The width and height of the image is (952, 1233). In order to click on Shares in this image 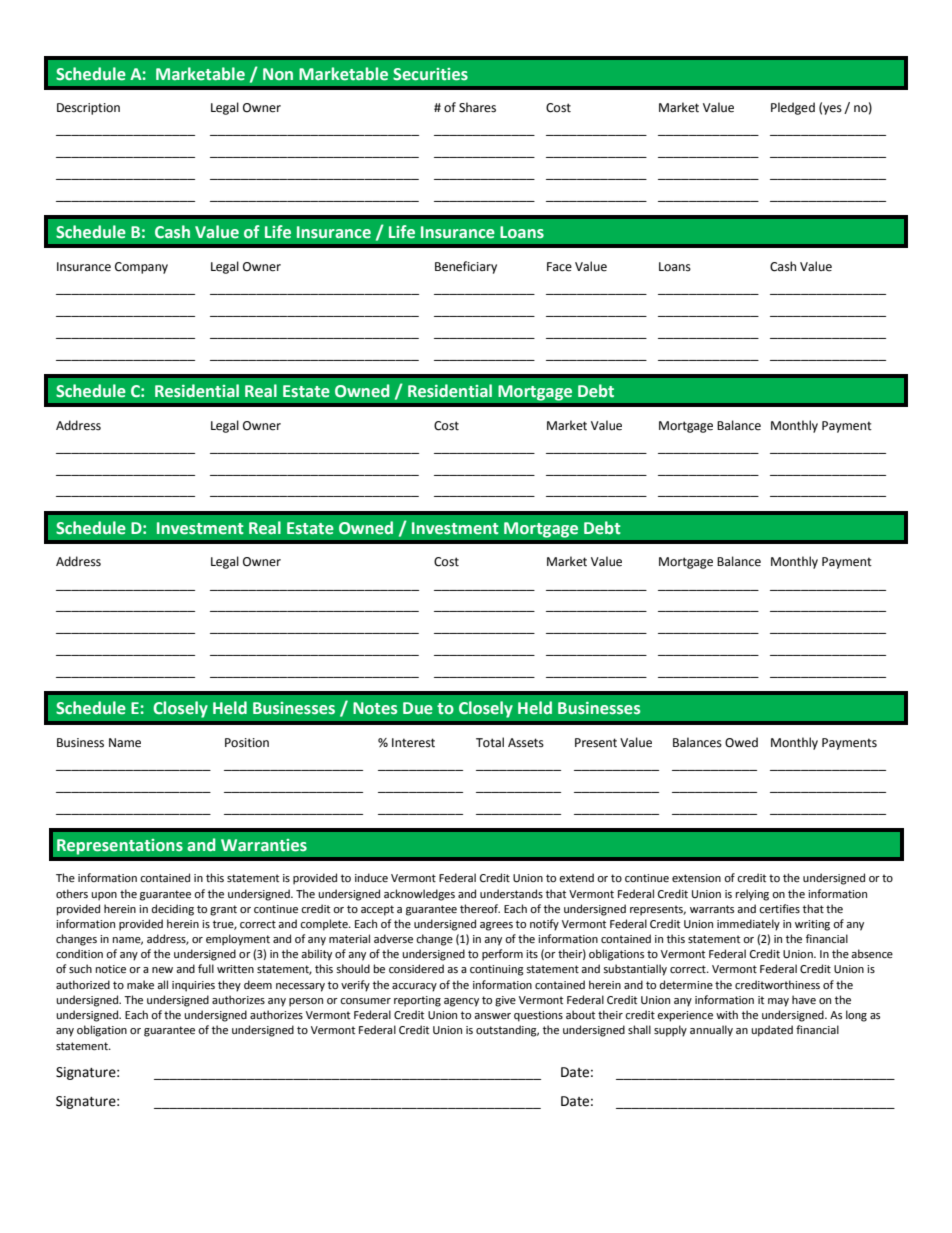, I will do `click(477, 107)`.
